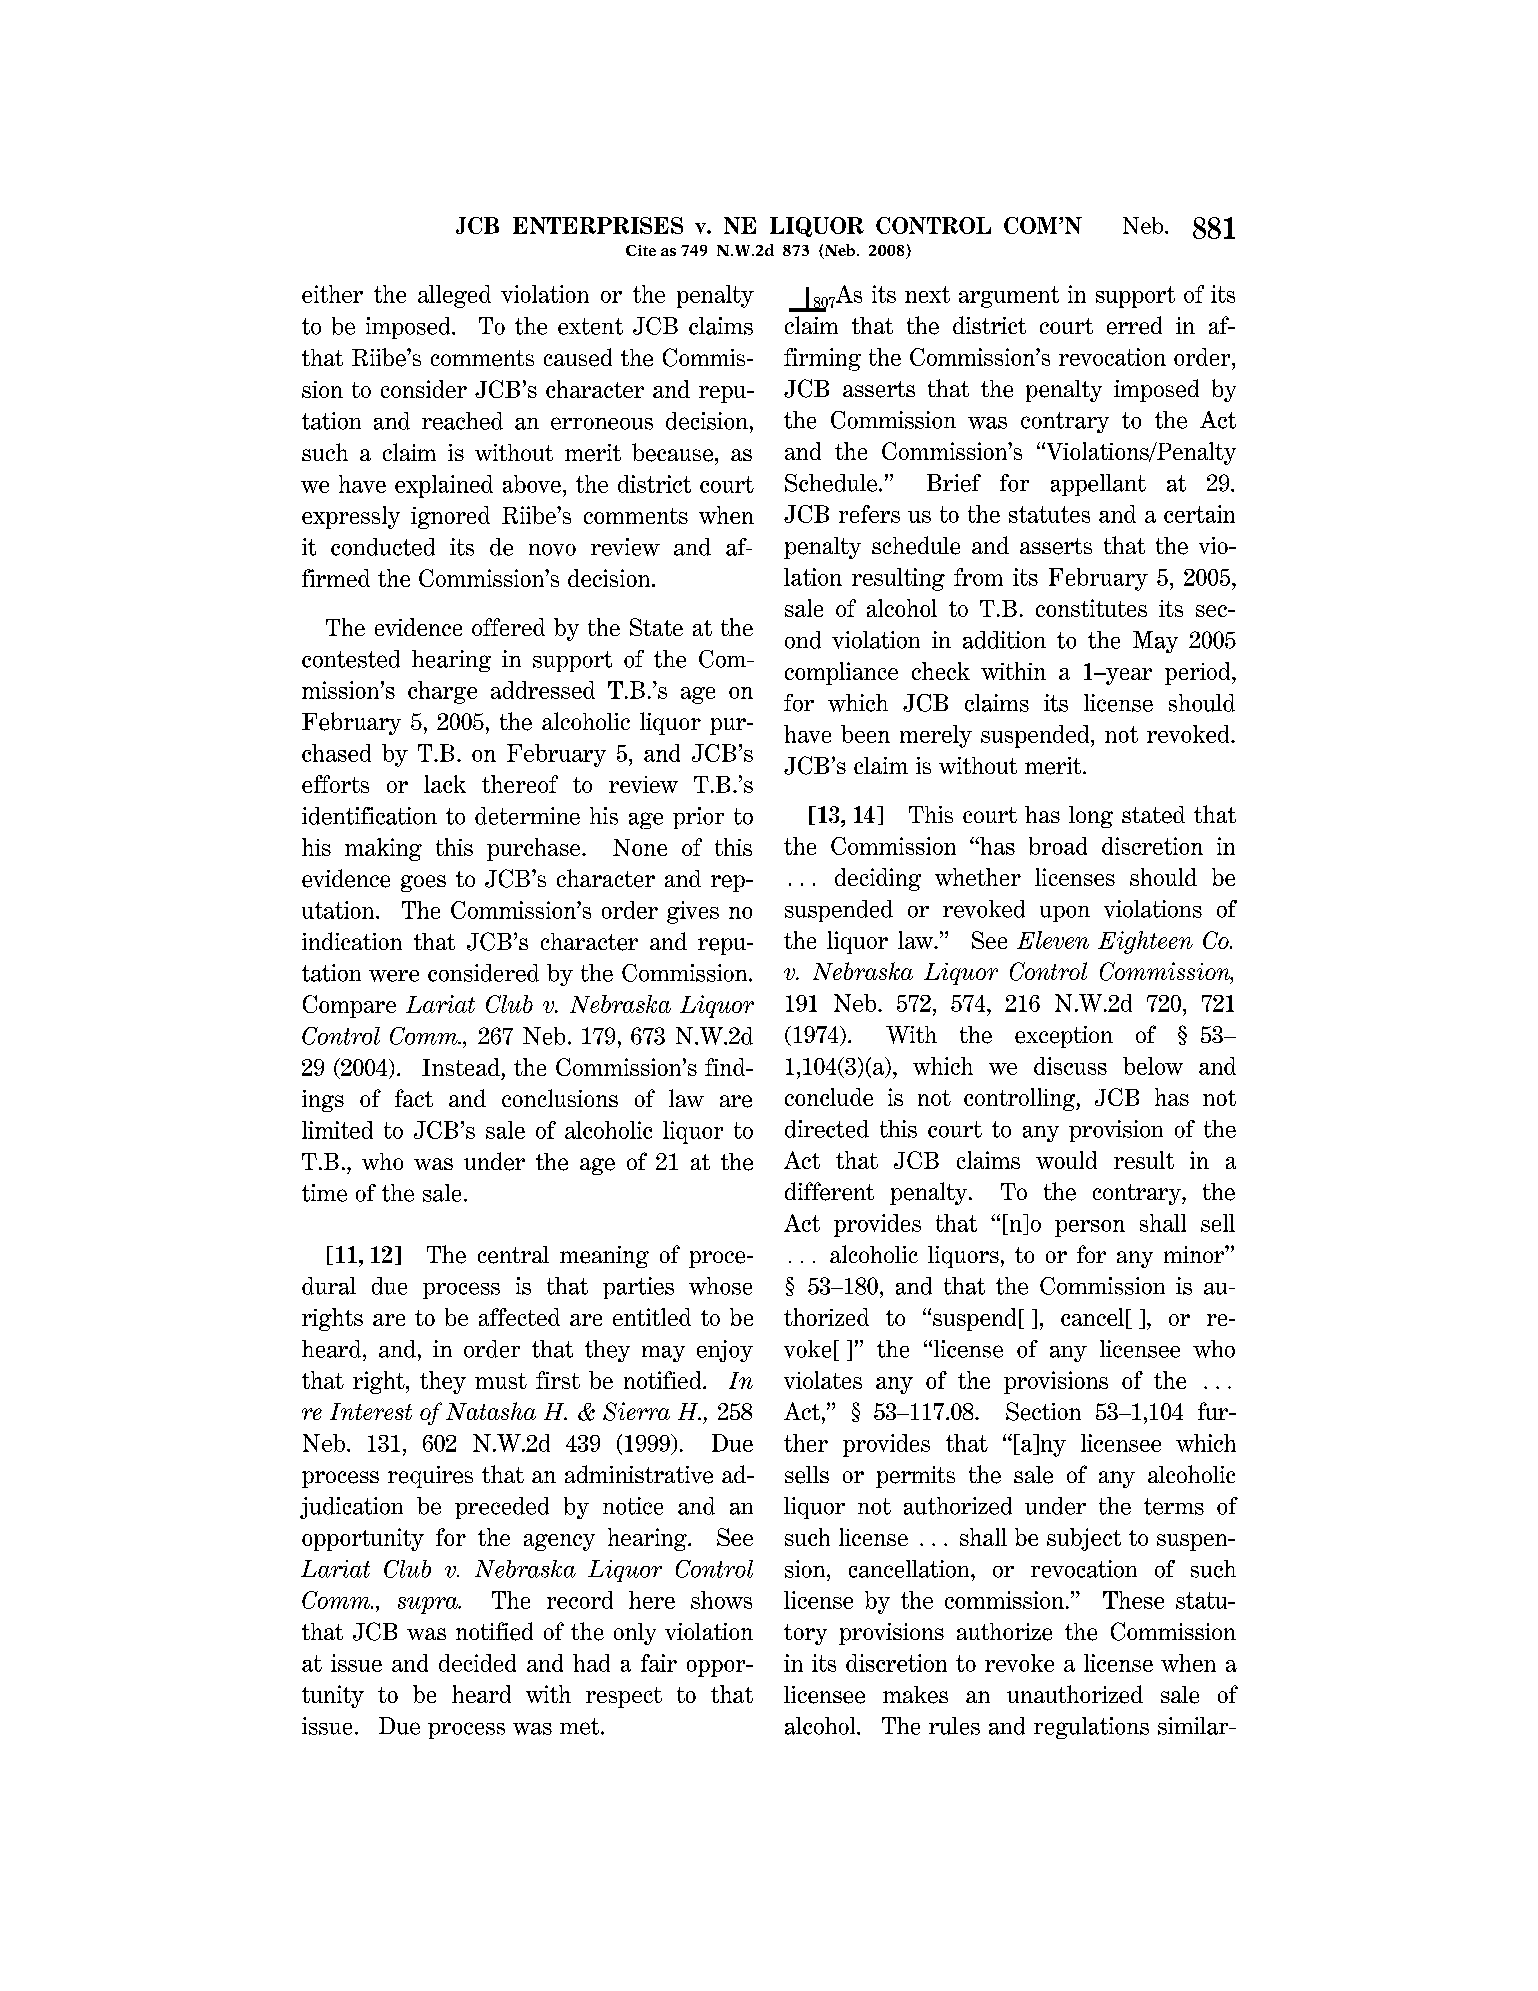  What do you see at coordinates (454, 296) in the image?
I see `alleged` at bounding box center [454, 296].
